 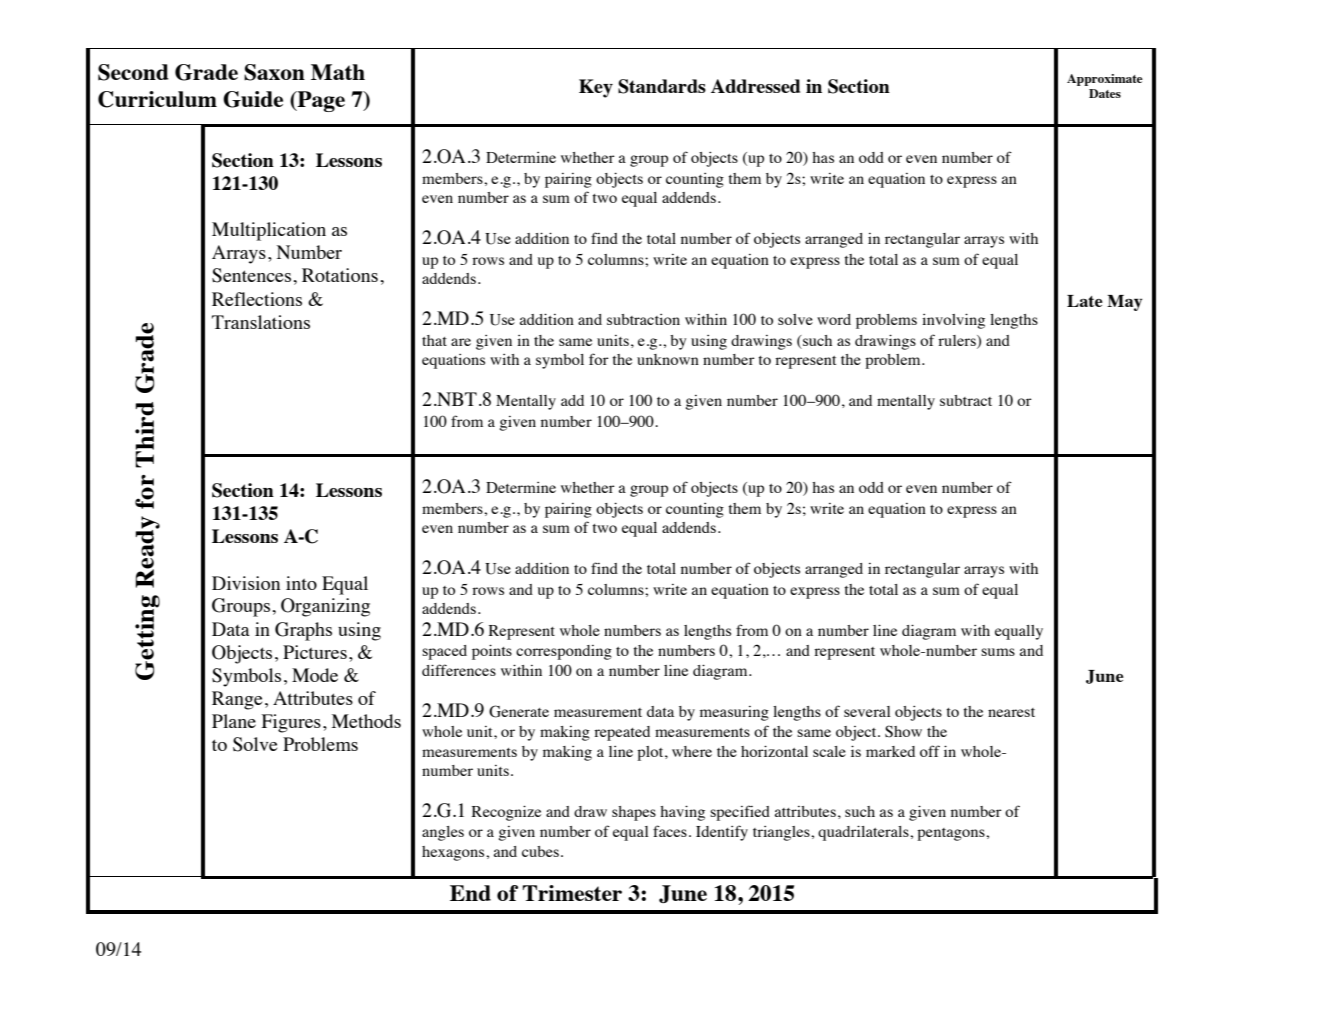 What do you see at coordinates (434, 340) in the screenshot?
I see `that` at bounding box center [434, 340].
